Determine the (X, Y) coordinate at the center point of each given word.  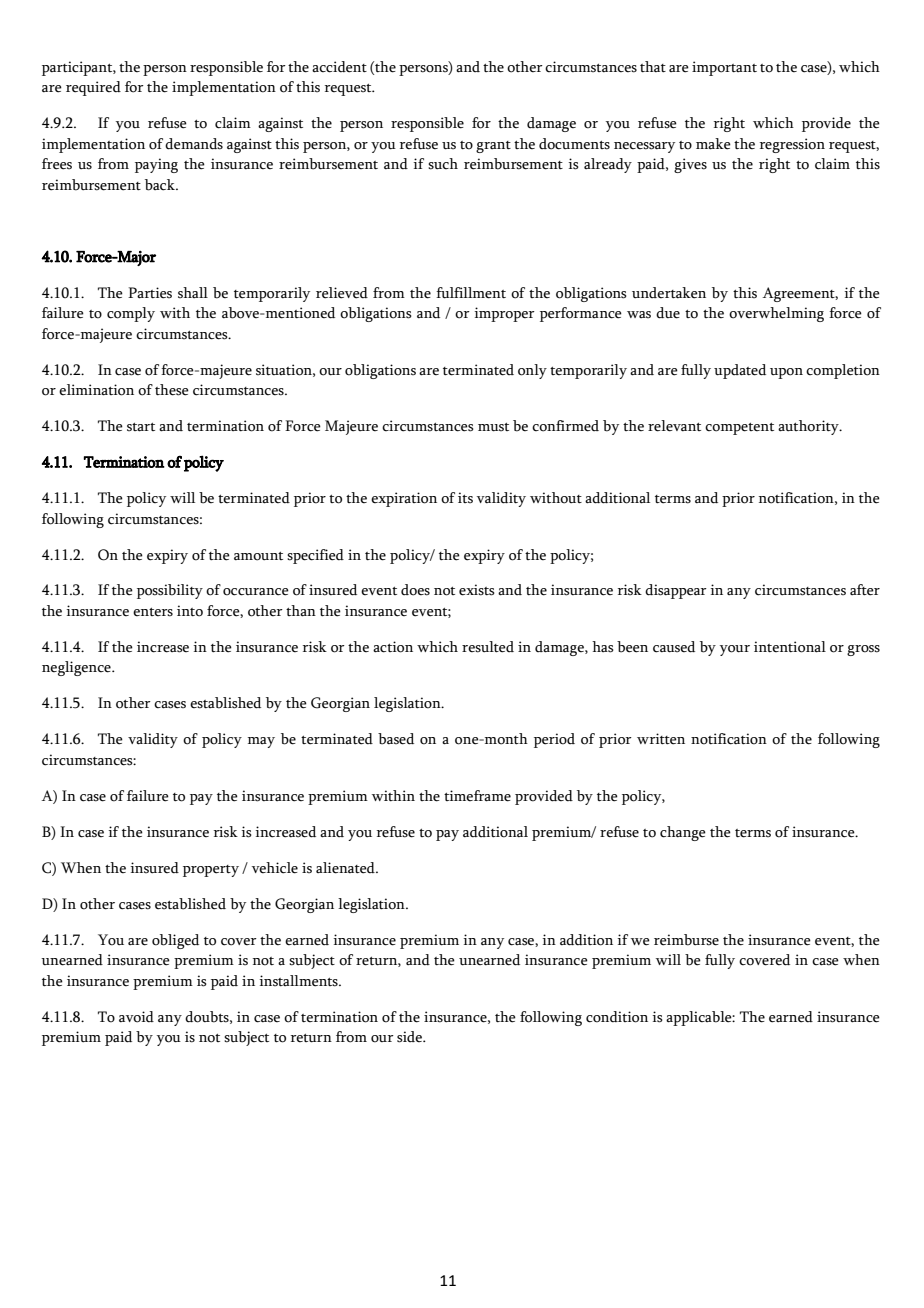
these (172, 390)
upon (786, 373)
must (493, 427)
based (396, 739)
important (724, 68)
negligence (77, 668)
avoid (136, 1017)
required (93, 88)
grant (493, 147)
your (735, 650)
